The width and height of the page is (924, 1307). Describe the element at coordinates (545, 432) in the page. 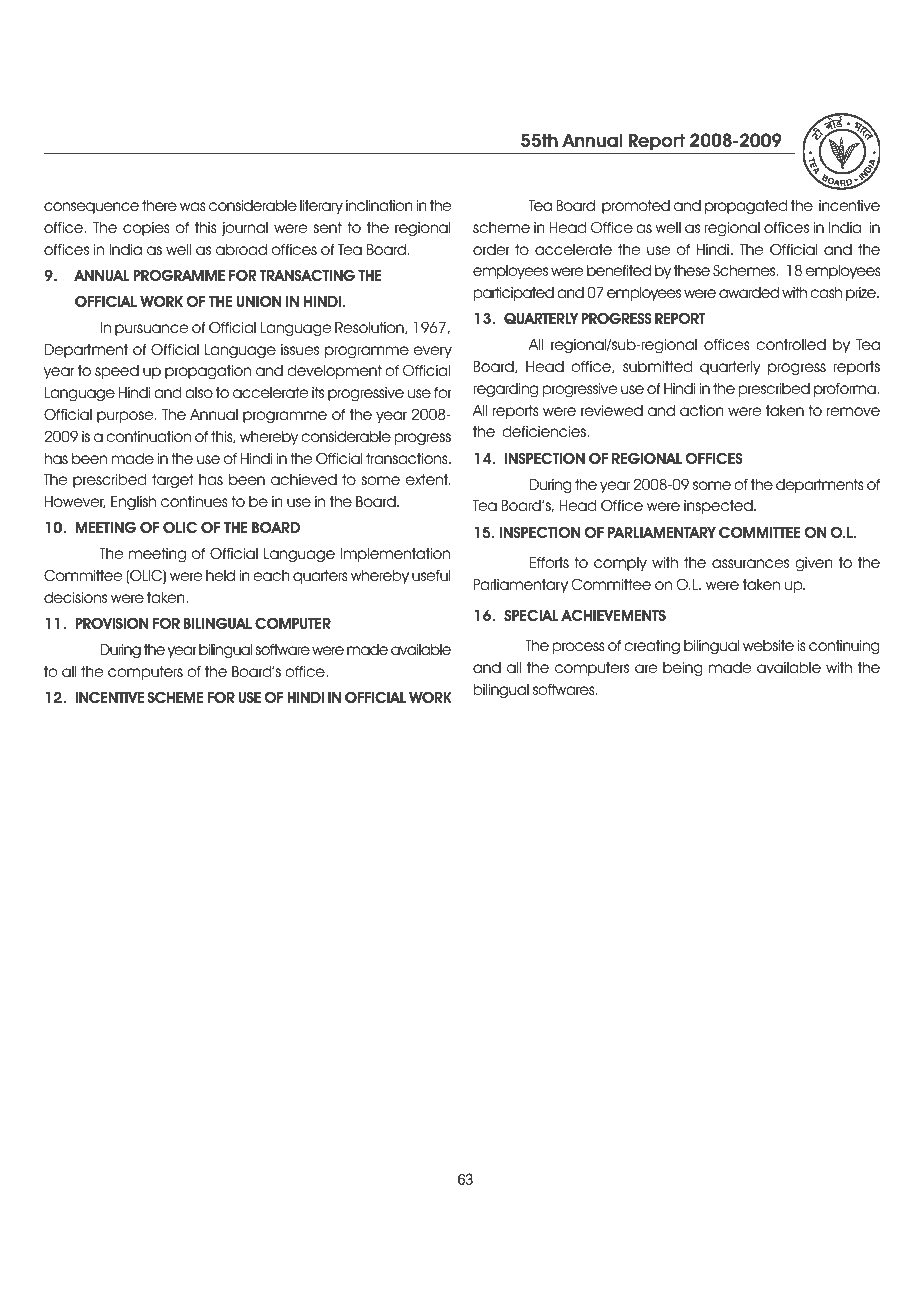

I see `deficiencies` at that location.
